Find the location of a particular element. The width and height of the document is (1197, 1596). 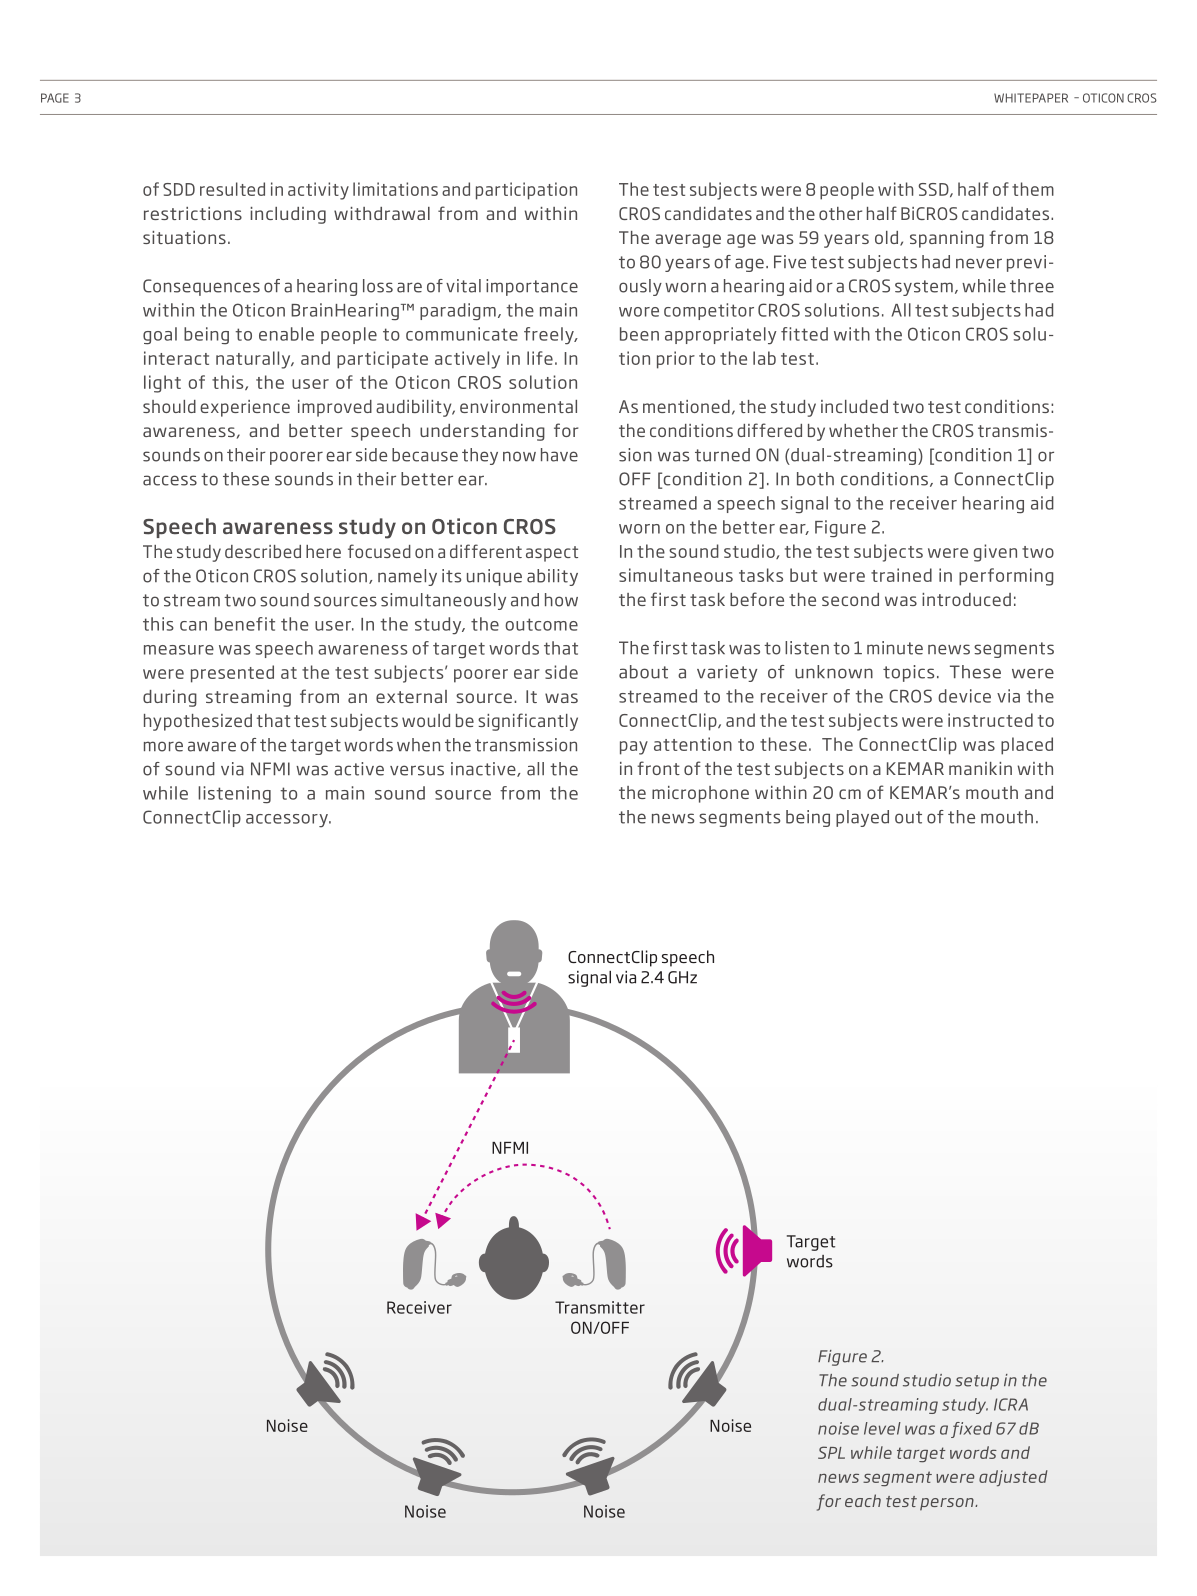

SSD is located at coordinates (935, 190).
